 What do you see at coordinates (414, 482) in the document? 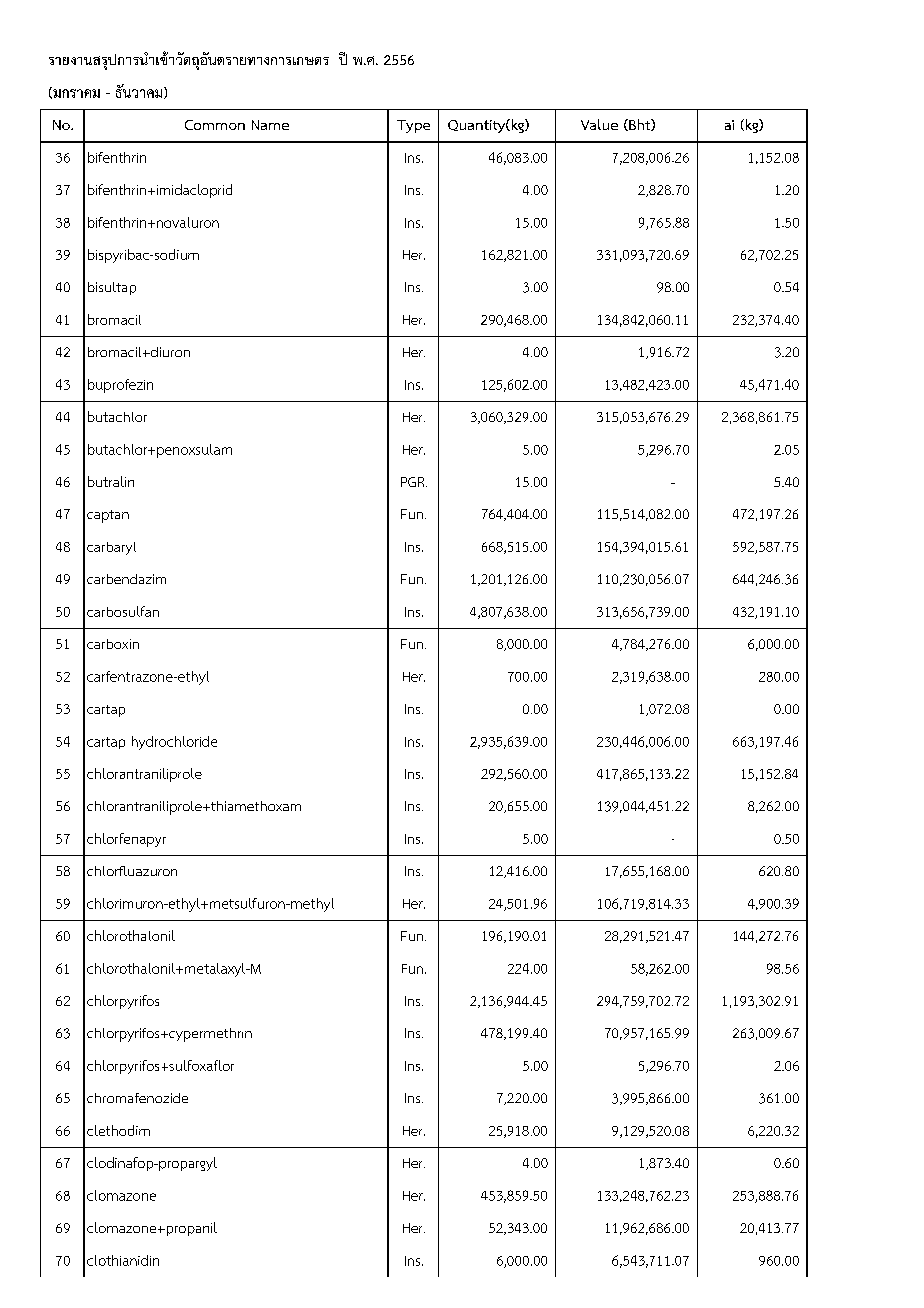
I see `PGR` at bounding box center [414, 482].
